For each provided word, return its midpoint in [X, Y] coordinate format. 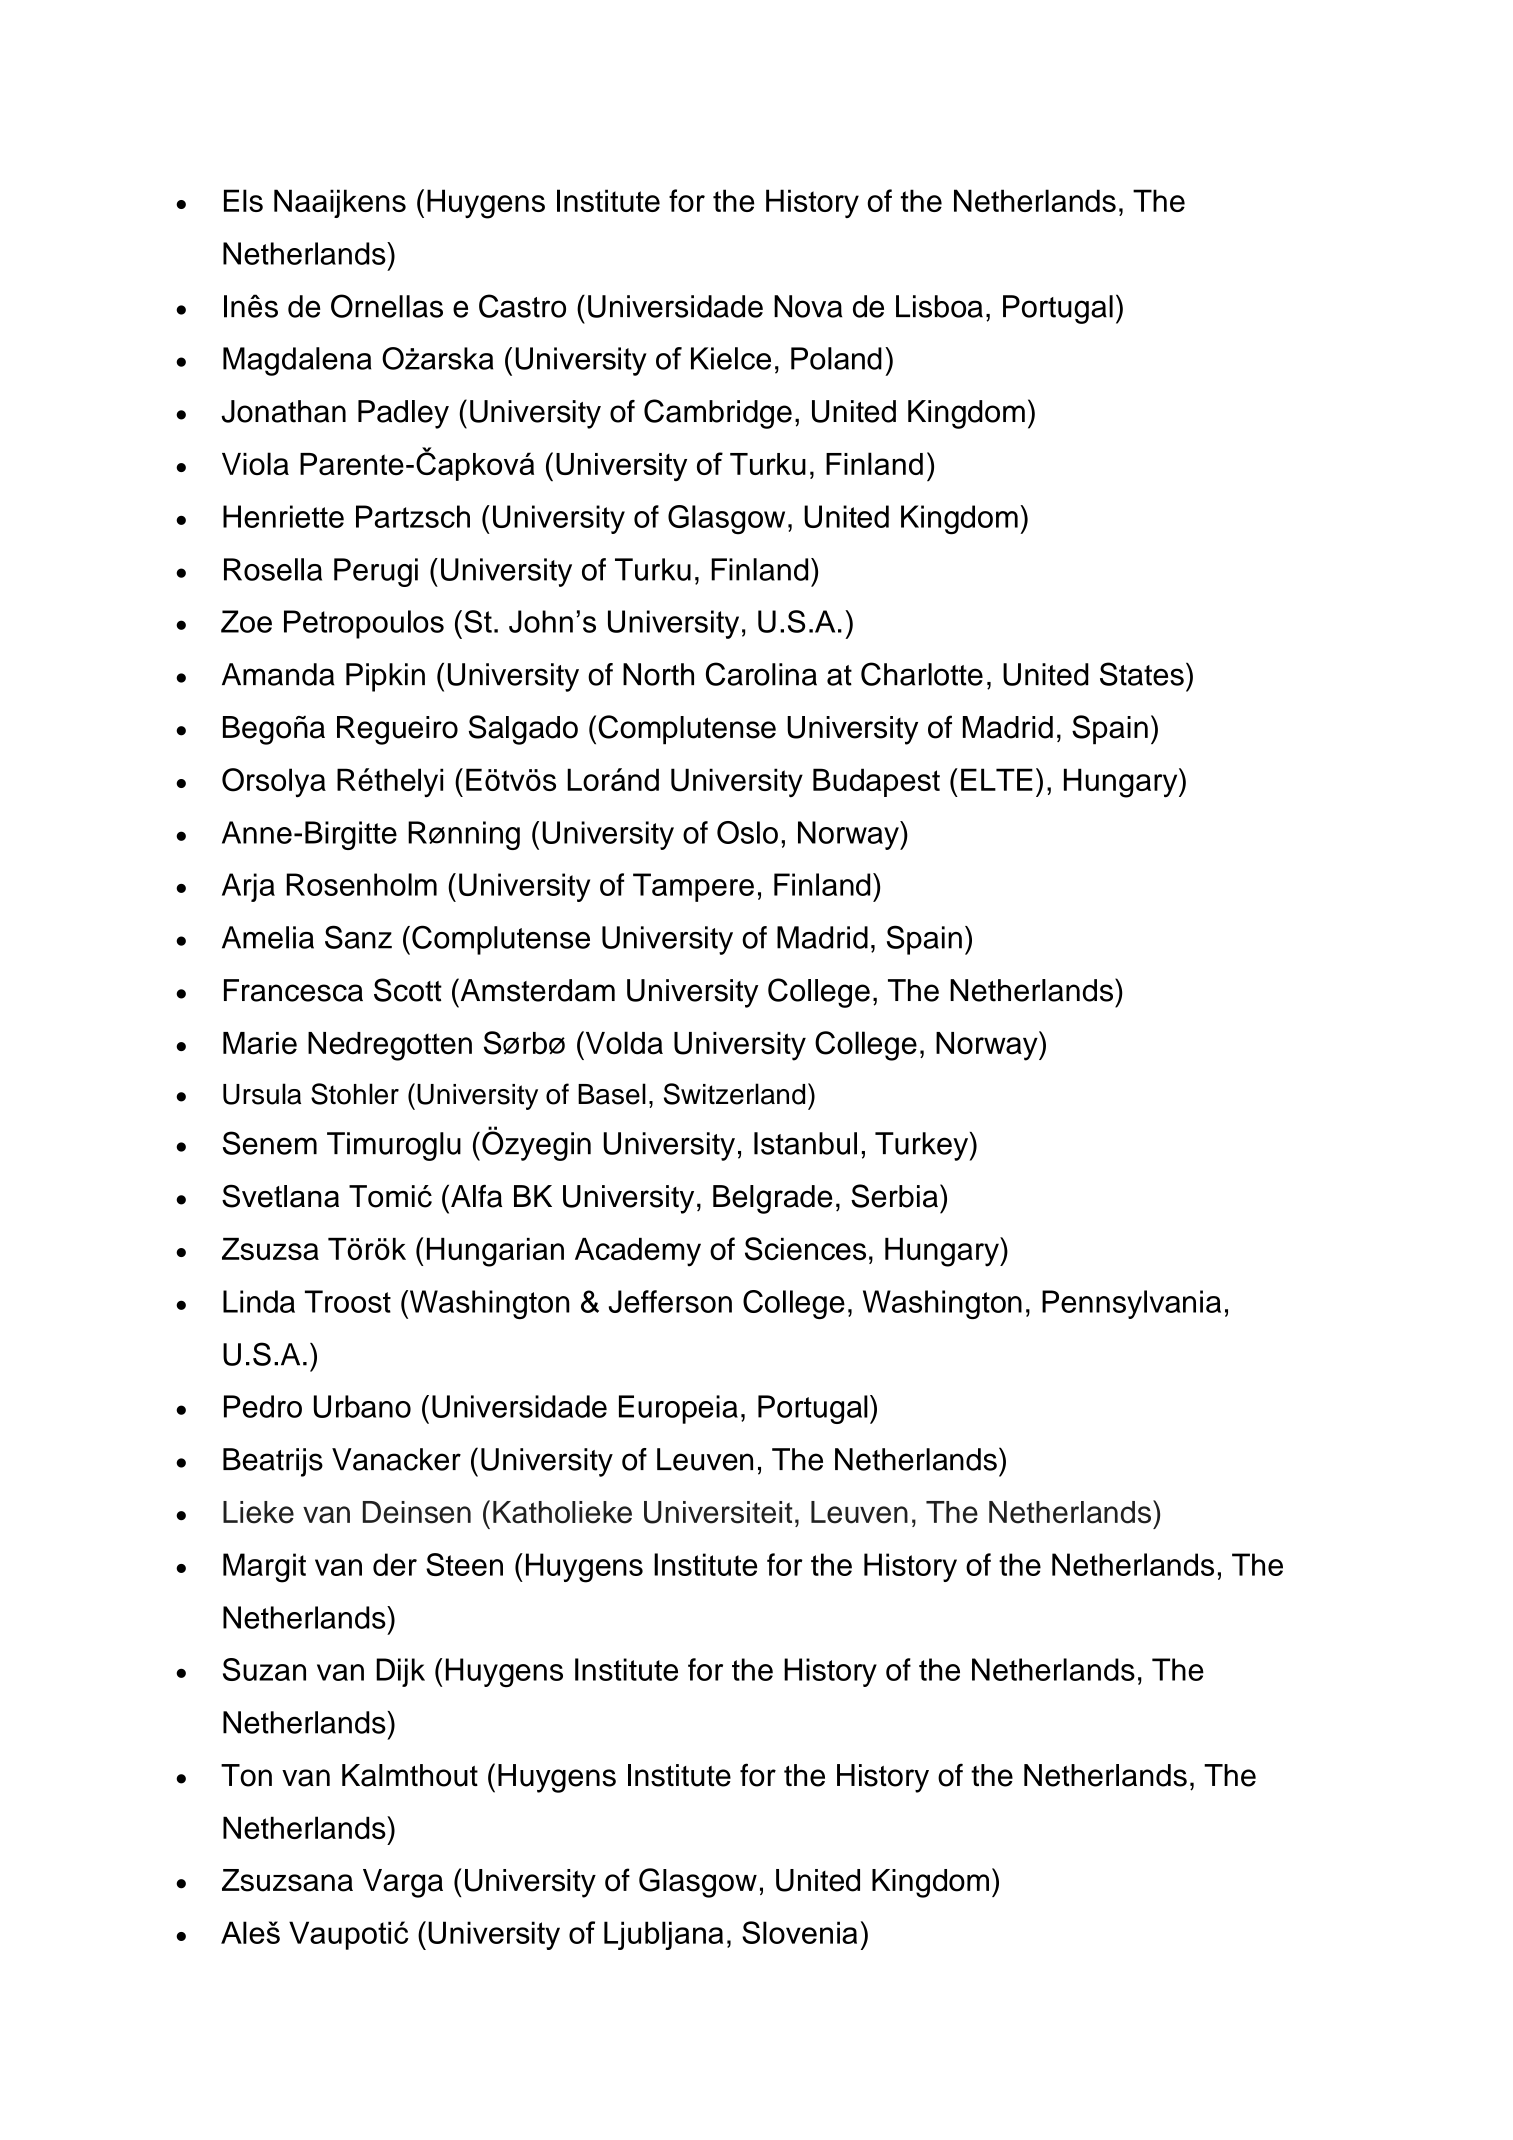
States [1142, 674]
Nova [808, 306]
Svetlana [280, 1196]
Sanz [358, 937]
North [658, 674]
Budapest [876, 782]
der [395, 1564]
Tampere [693, 887]
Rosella [273, 569]
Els [243, 200]
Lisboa [939, 306]
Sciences [805, 1249]
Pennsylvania [1131, 1304]
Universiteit [718, 1512]
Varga [403, 1883]
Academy [638, 1252]
